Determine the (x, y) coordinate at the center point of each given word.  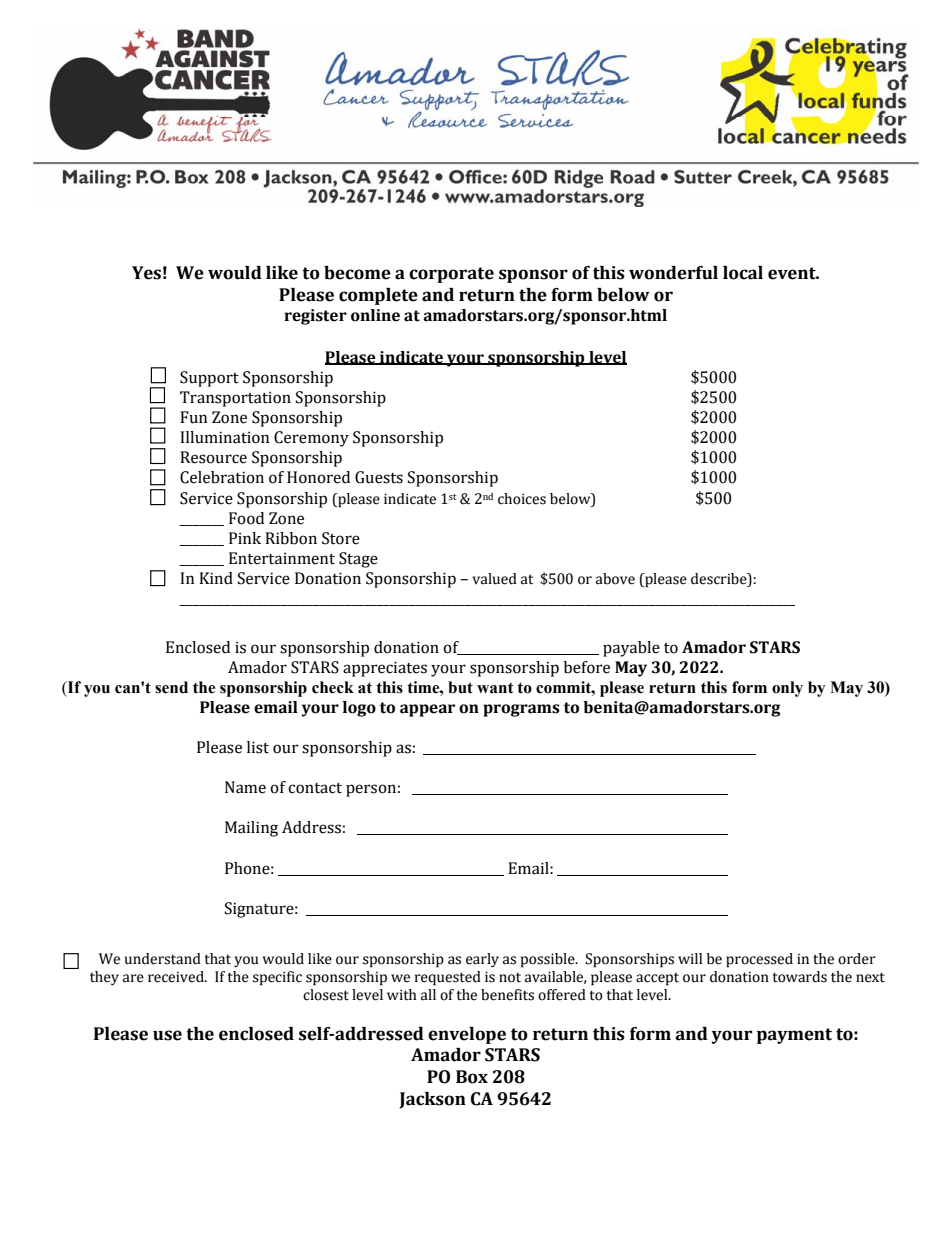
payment (794, 1036)
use (167, 1035)
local (743, 273)
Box (472, 1077)
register (315, 317)
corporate (451, 275)
